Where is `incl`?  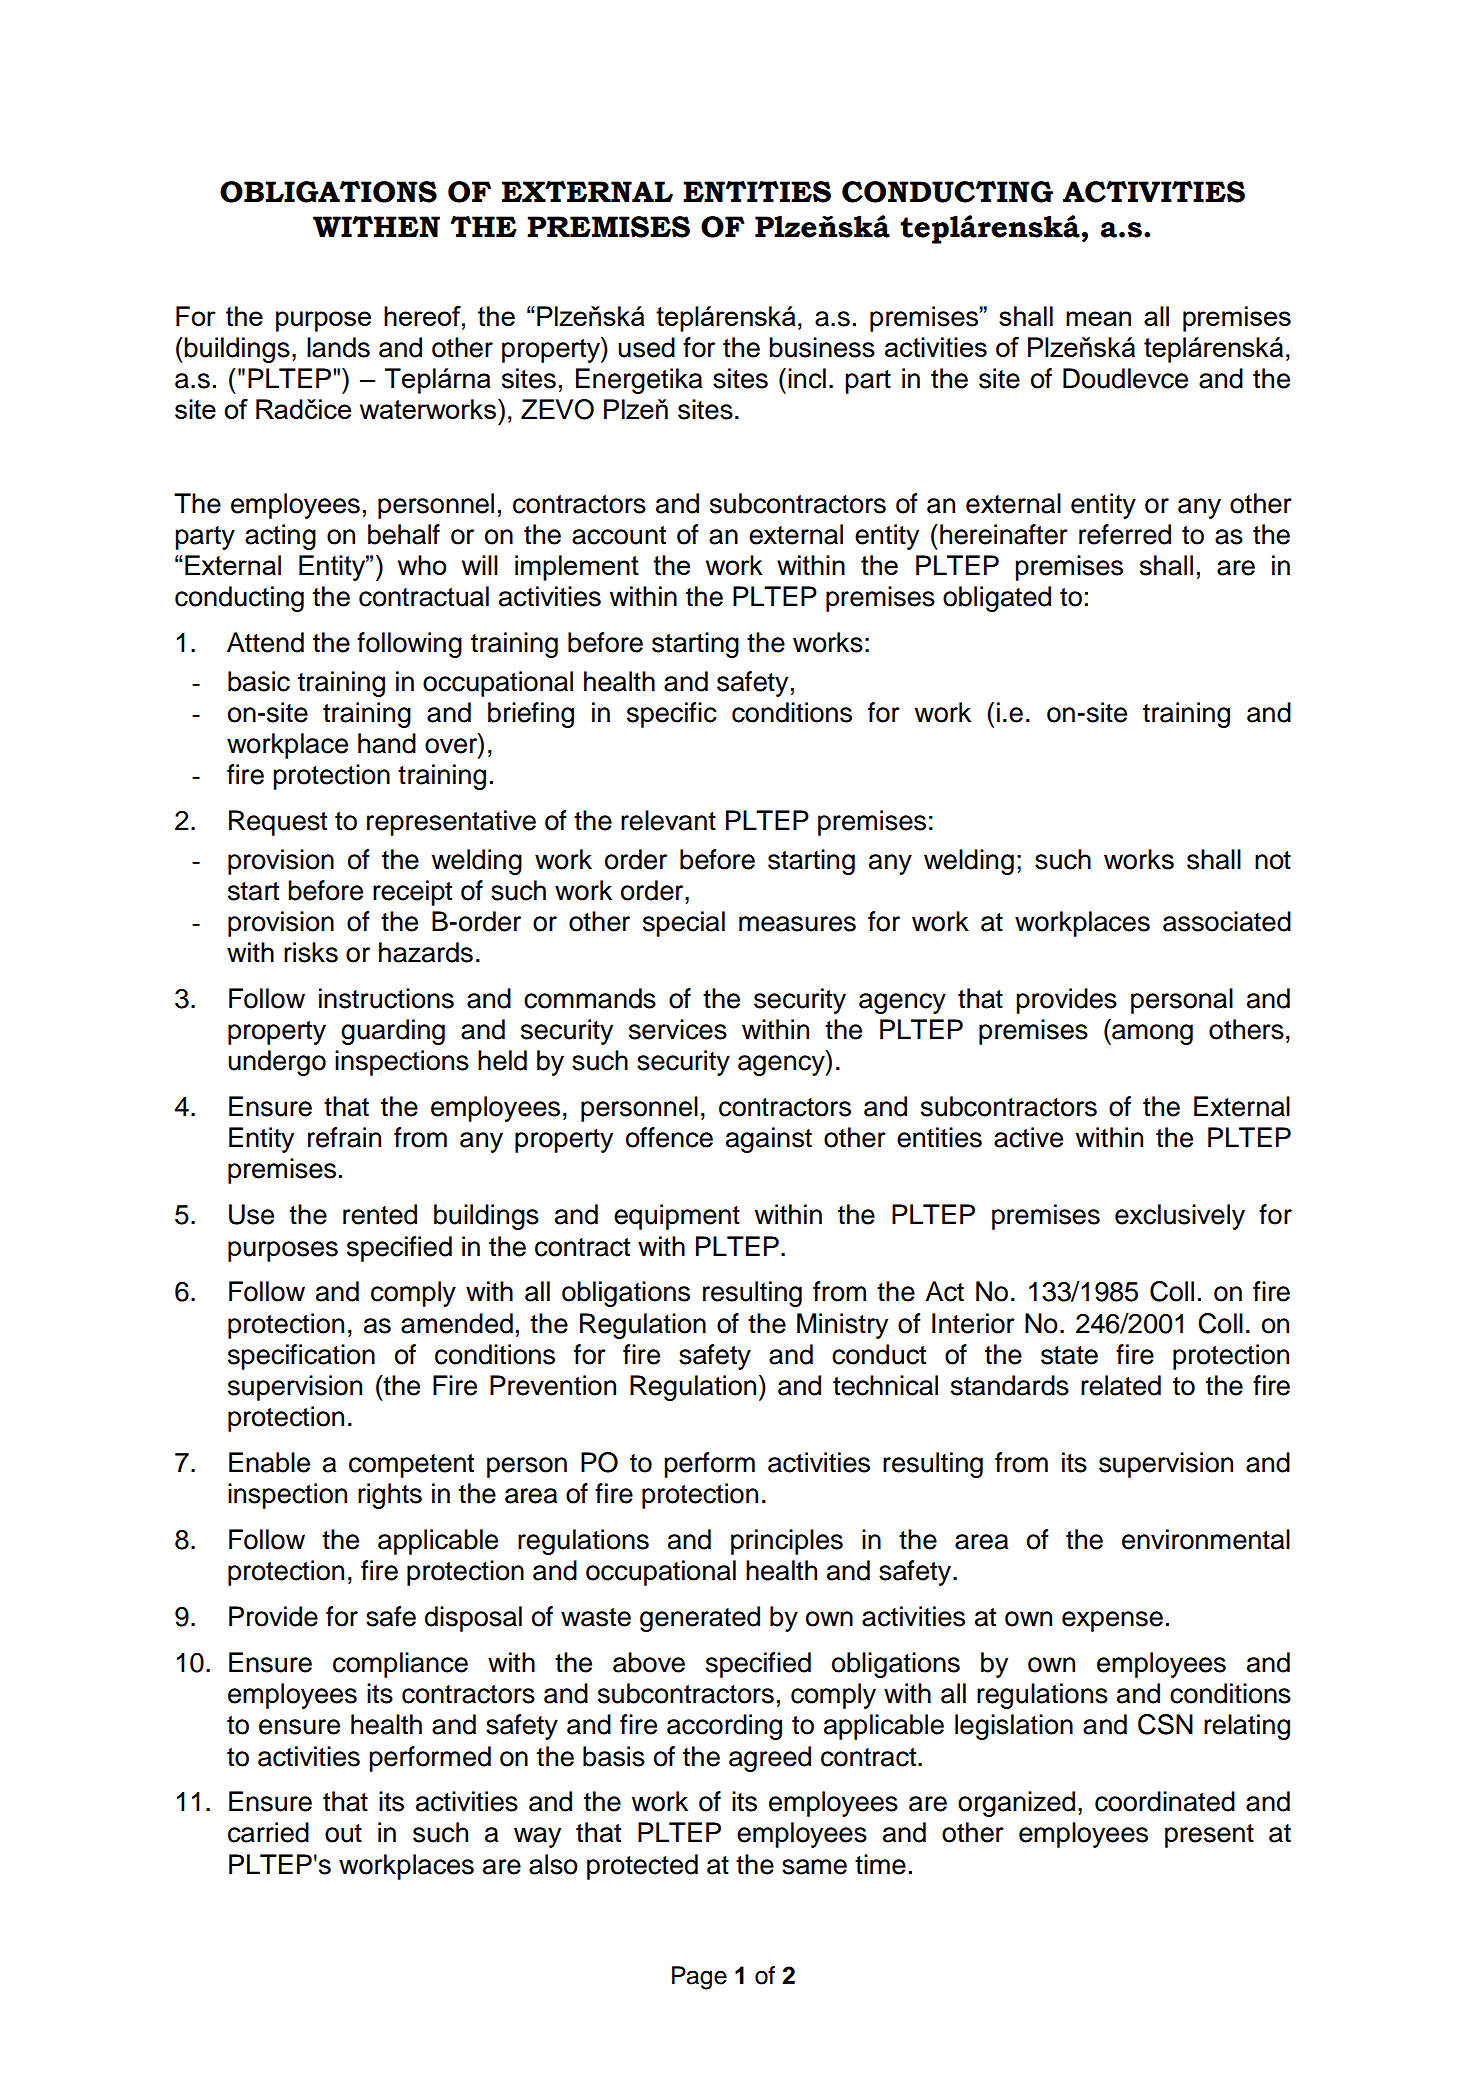 incl is located at coordinates (807, 378).
